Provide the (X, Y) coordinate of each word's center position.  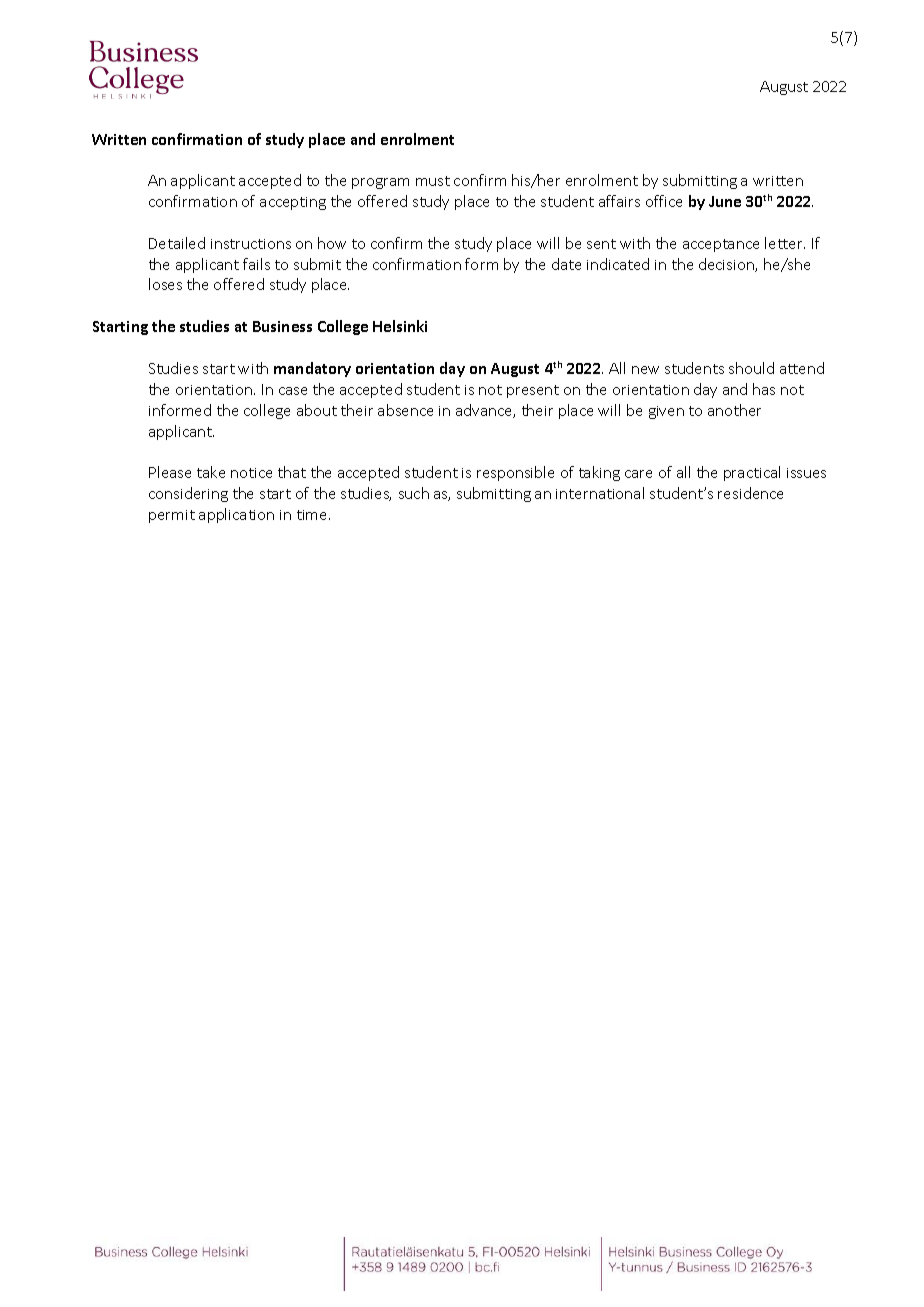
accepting (293, 203)
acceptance (721, 245)
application (236, 515)
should (751, 368)
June (725, 201)
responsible (515, 473)
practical (752, 473)
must (433, 181)
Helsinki (400, 326)
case (293, 391)
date (566, 264)
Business (282, 326)
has (764, 389)
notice (251, 473)
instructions (251, 244)
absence (405, 410)
